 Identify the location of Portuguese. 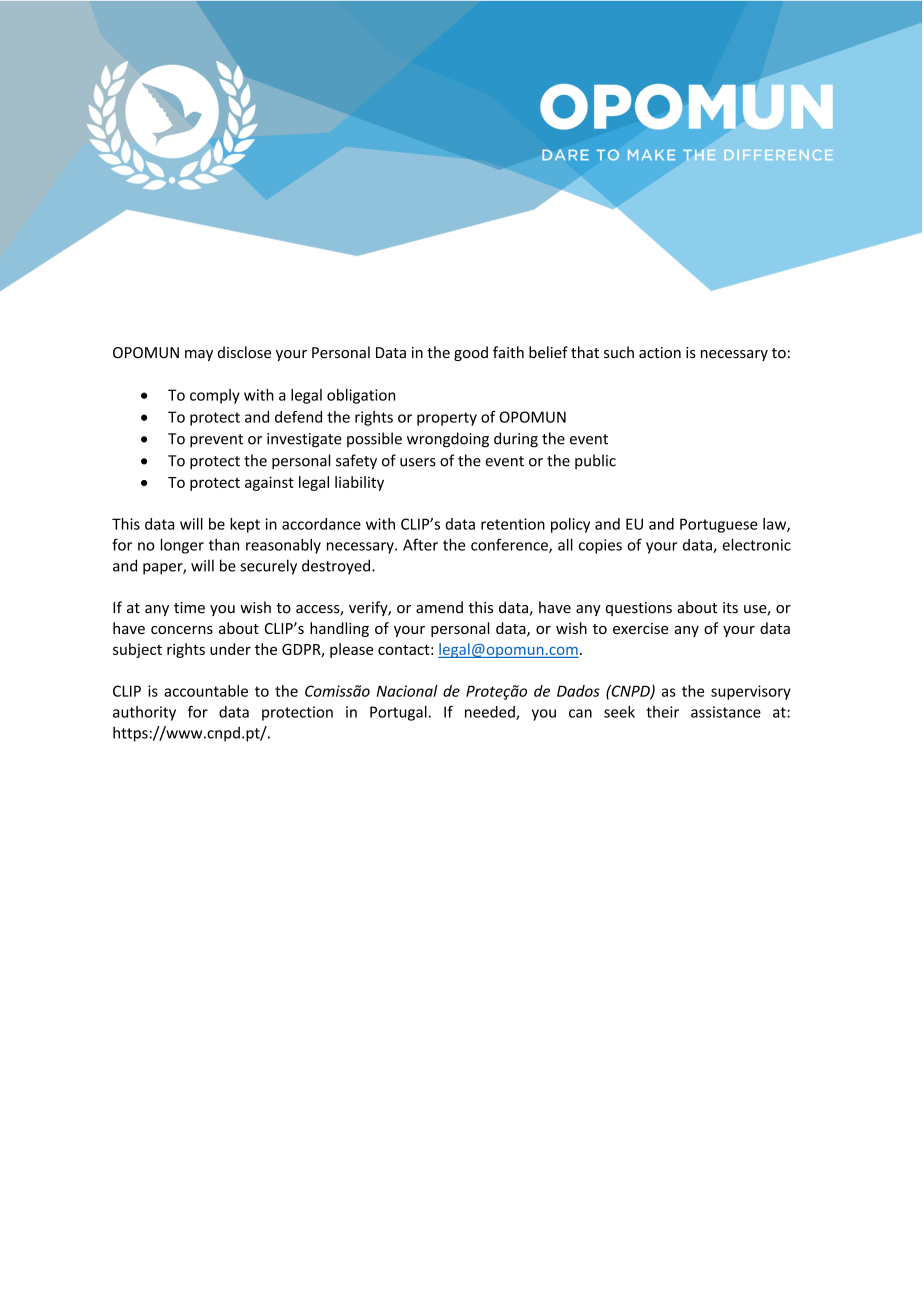
(719, 525).
